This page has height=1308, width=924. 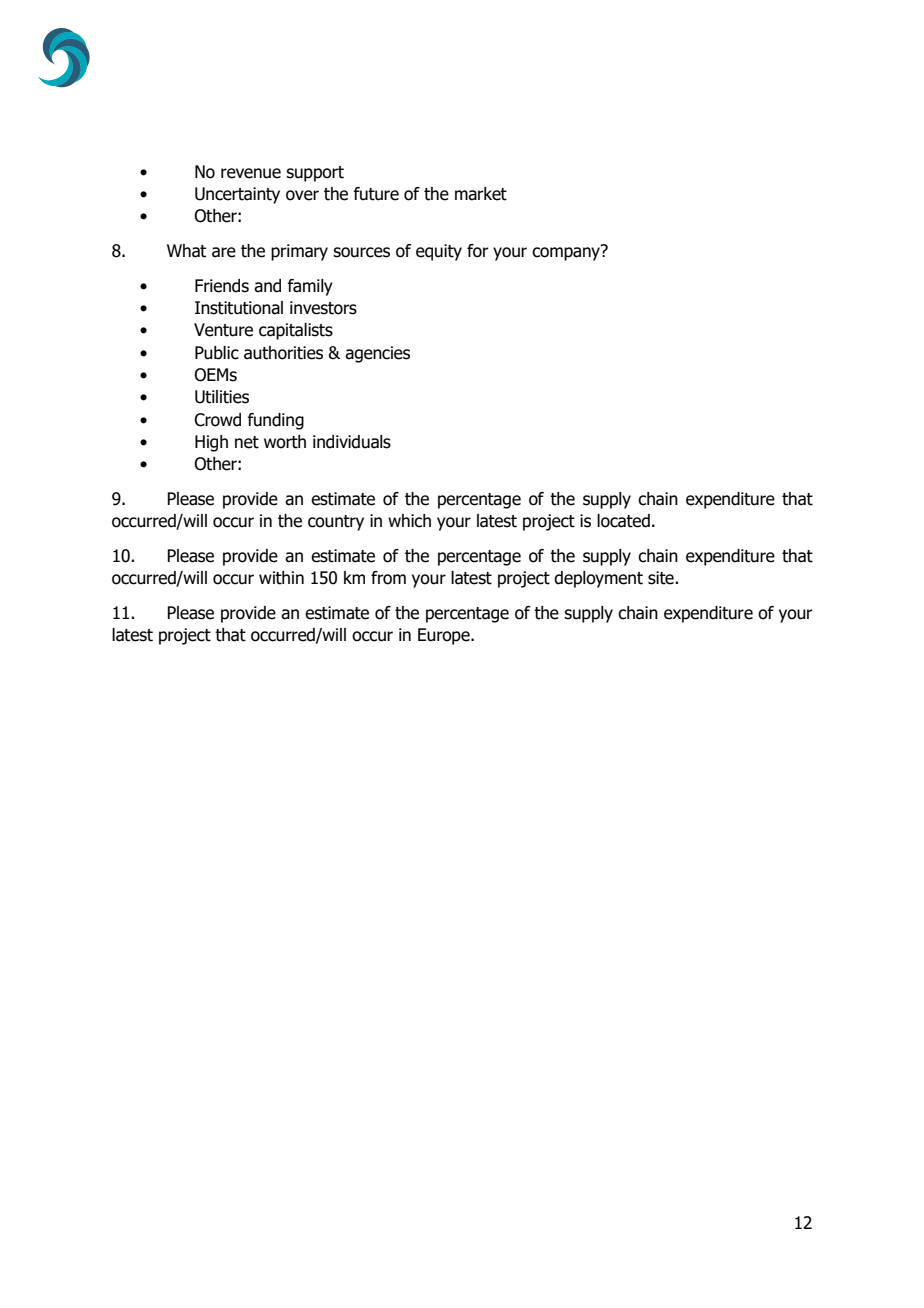 I want to click on market, so click(x=481, y=194).
